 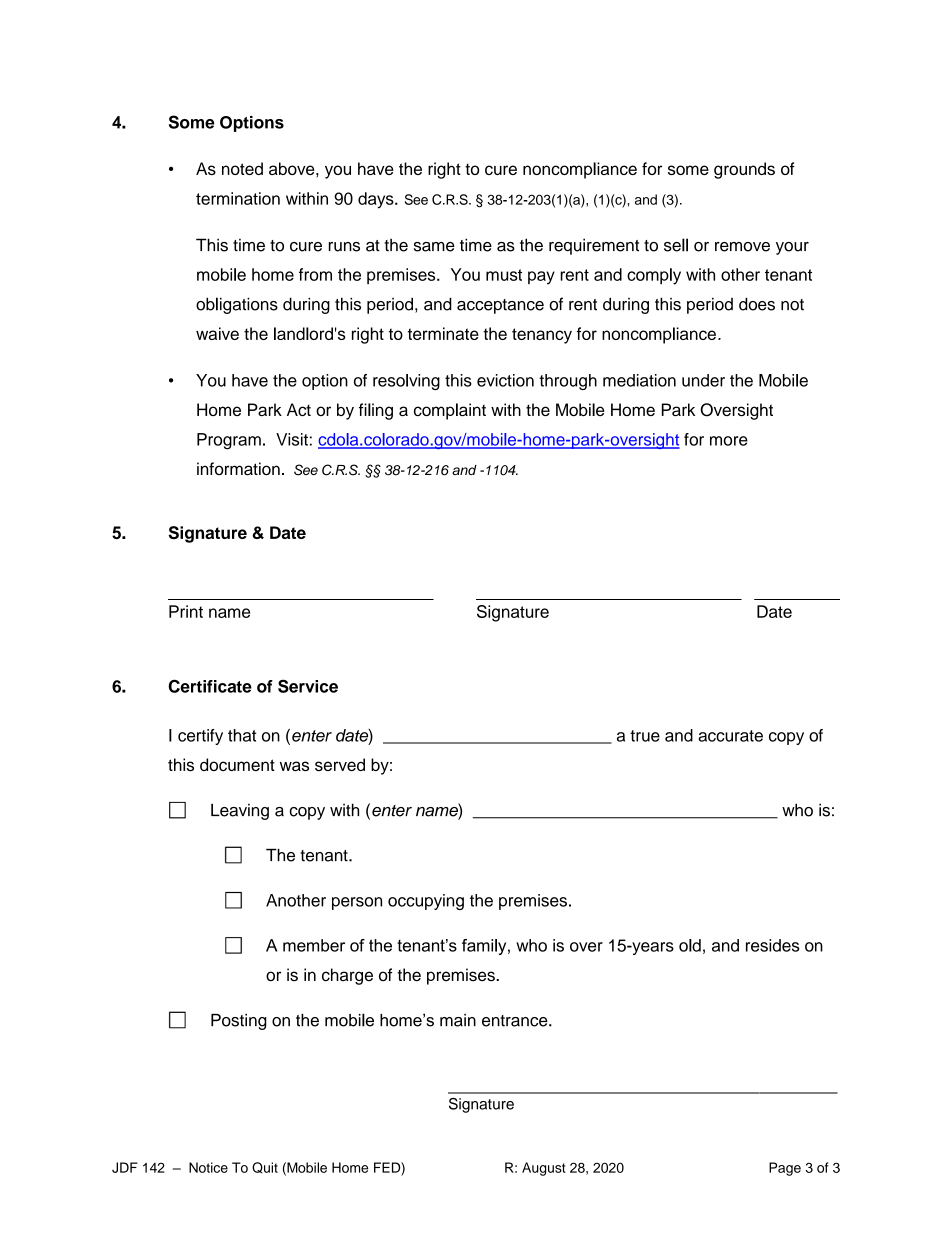 I want to click on Quit, so click(x=265, y=1167).
